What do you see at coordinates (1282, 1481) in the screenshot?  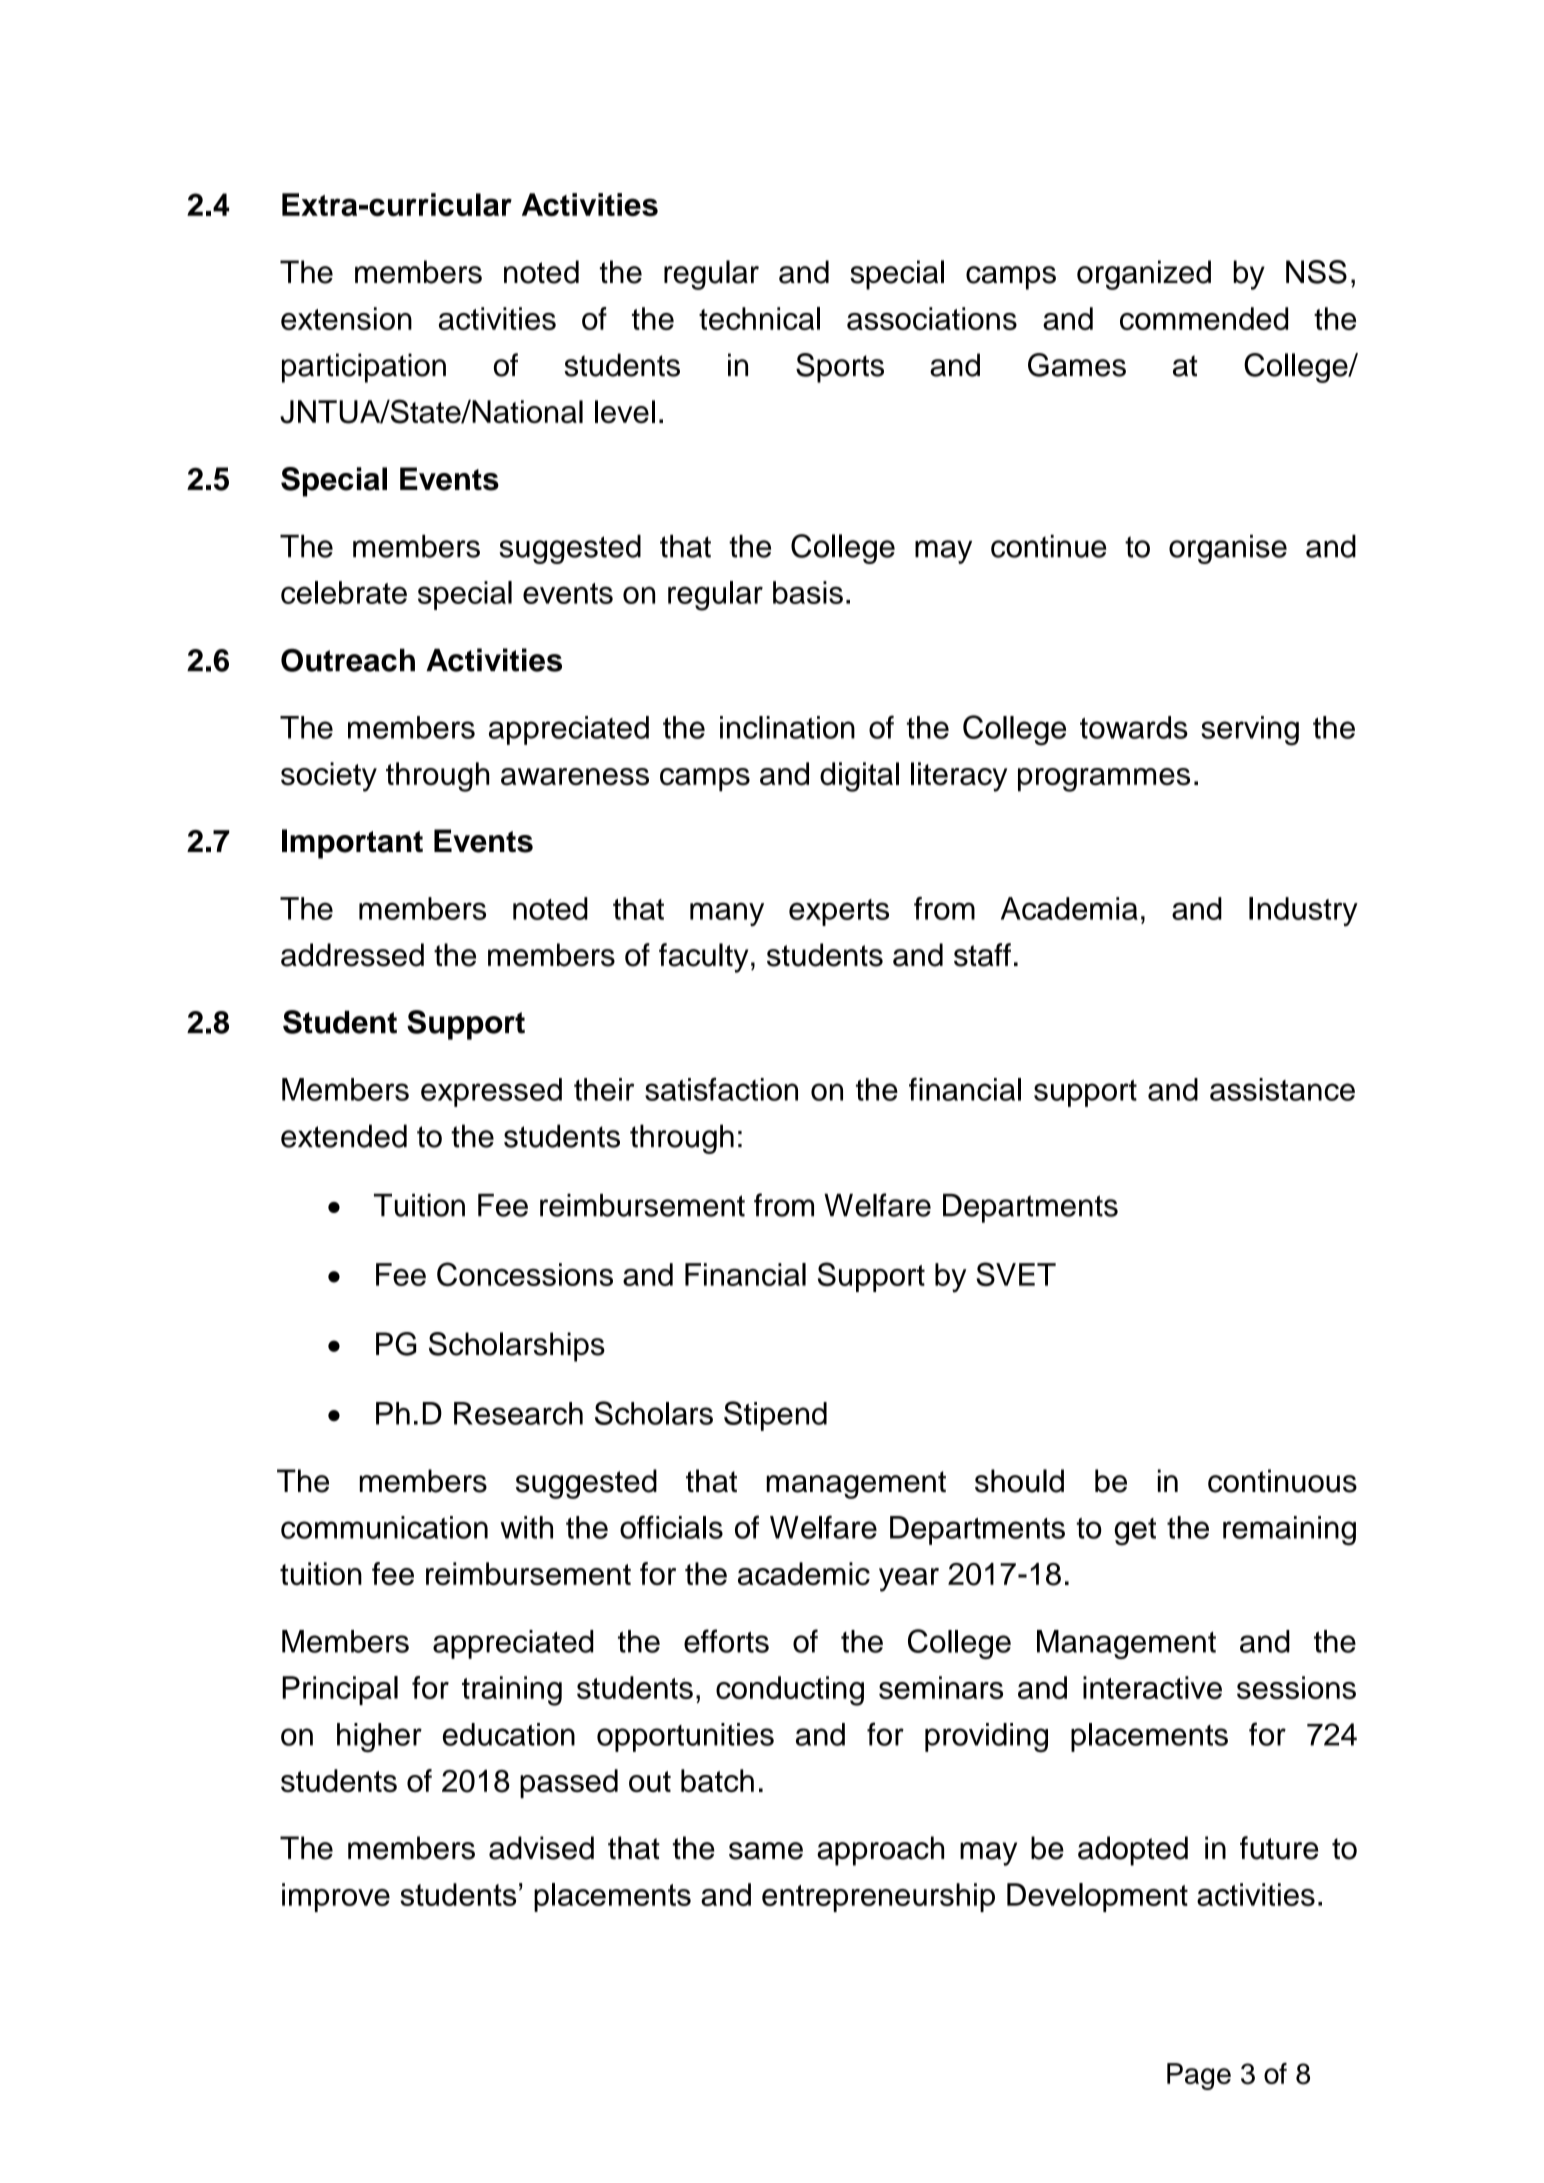 I see `continuous` at bounding box center [1282, 1481].
